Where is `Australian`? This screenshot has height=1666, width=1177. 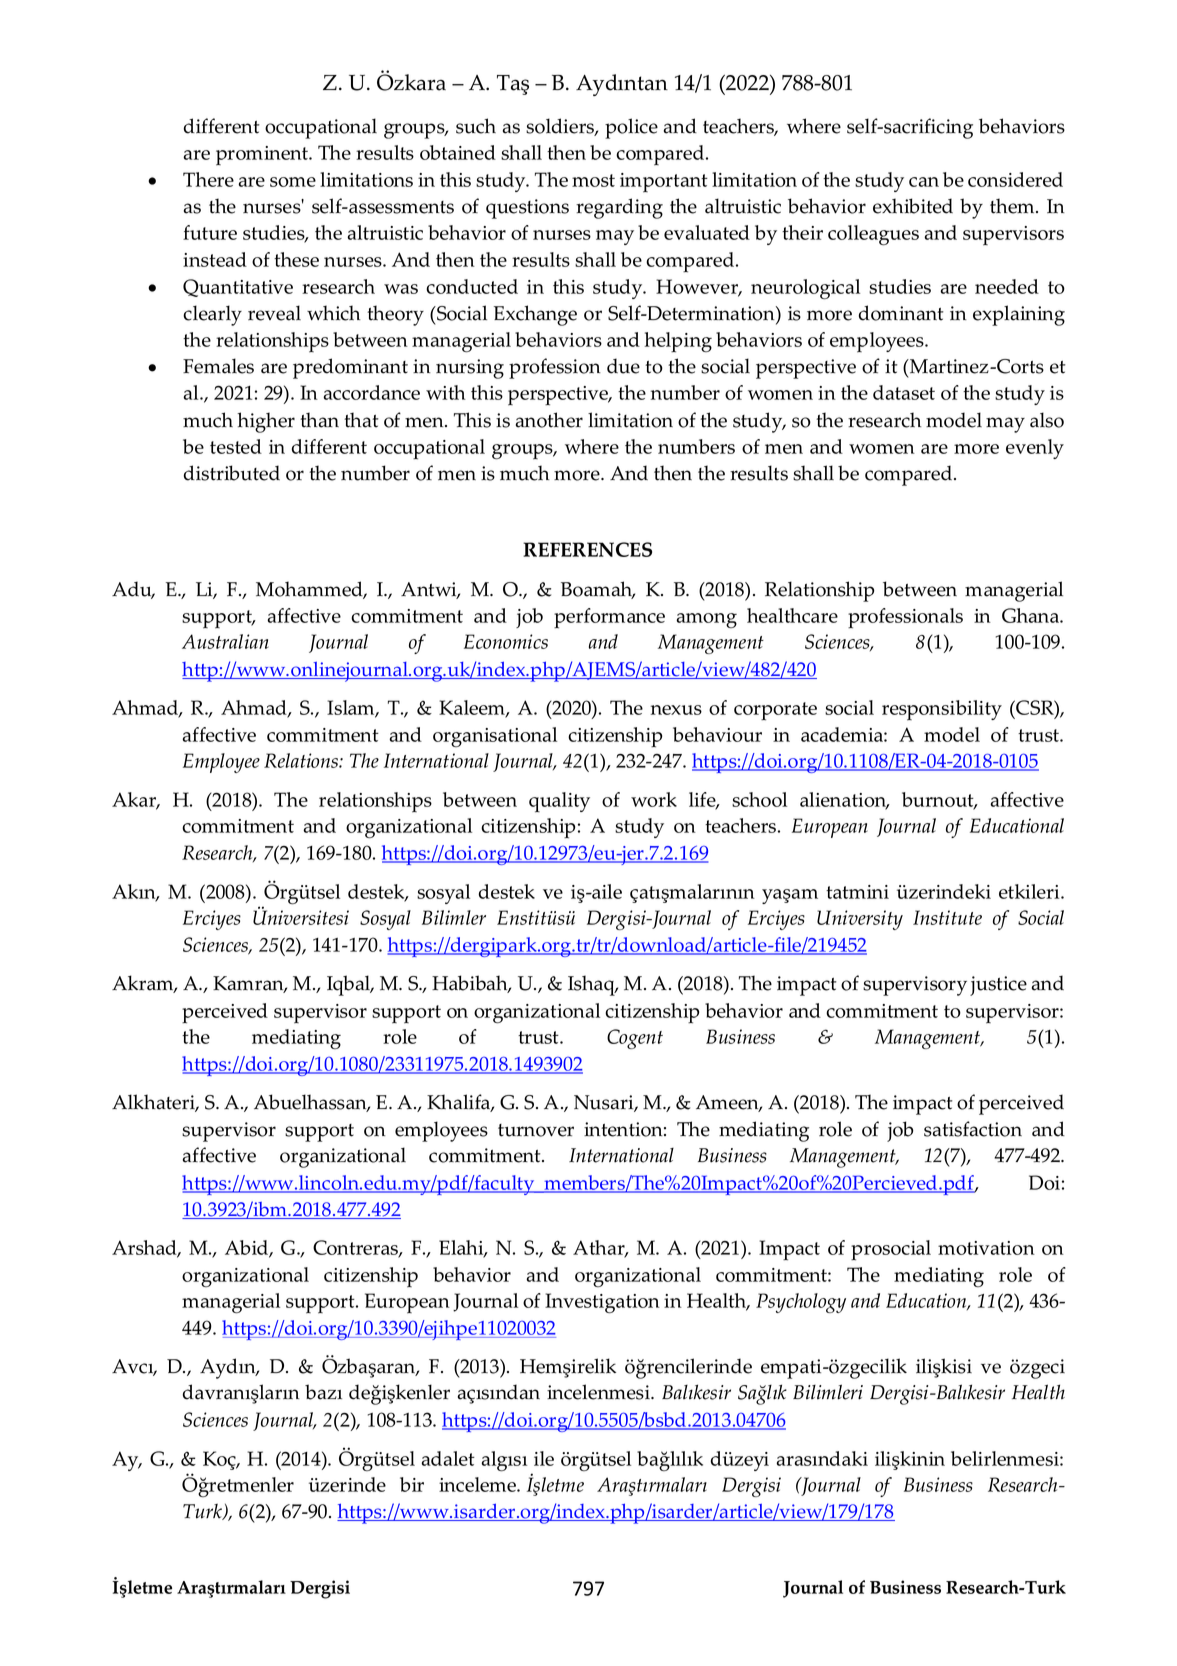 Australian is located at coordinates (225, 641).
